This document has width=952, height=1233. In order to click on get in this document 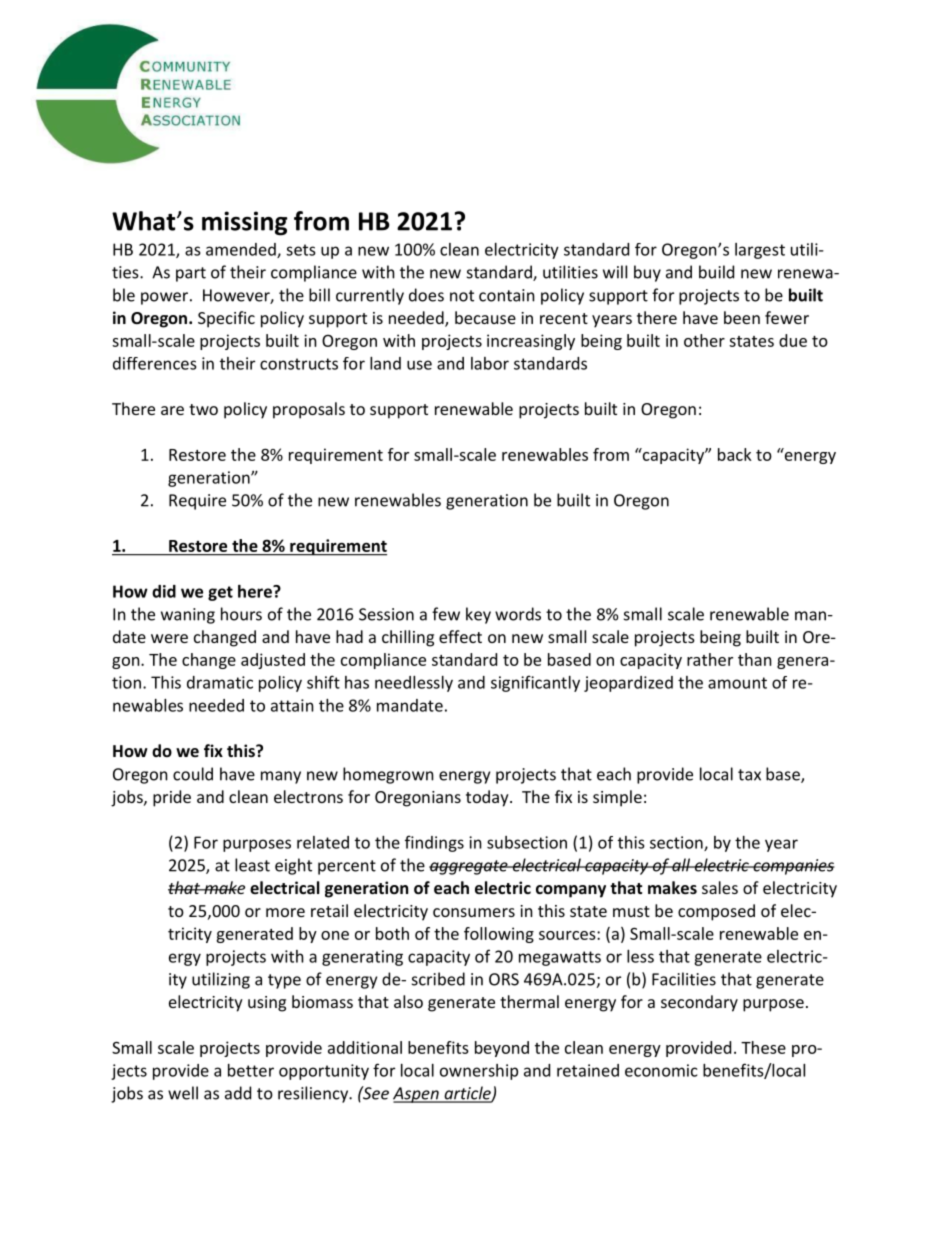, I will do `click(220, 593)`.
